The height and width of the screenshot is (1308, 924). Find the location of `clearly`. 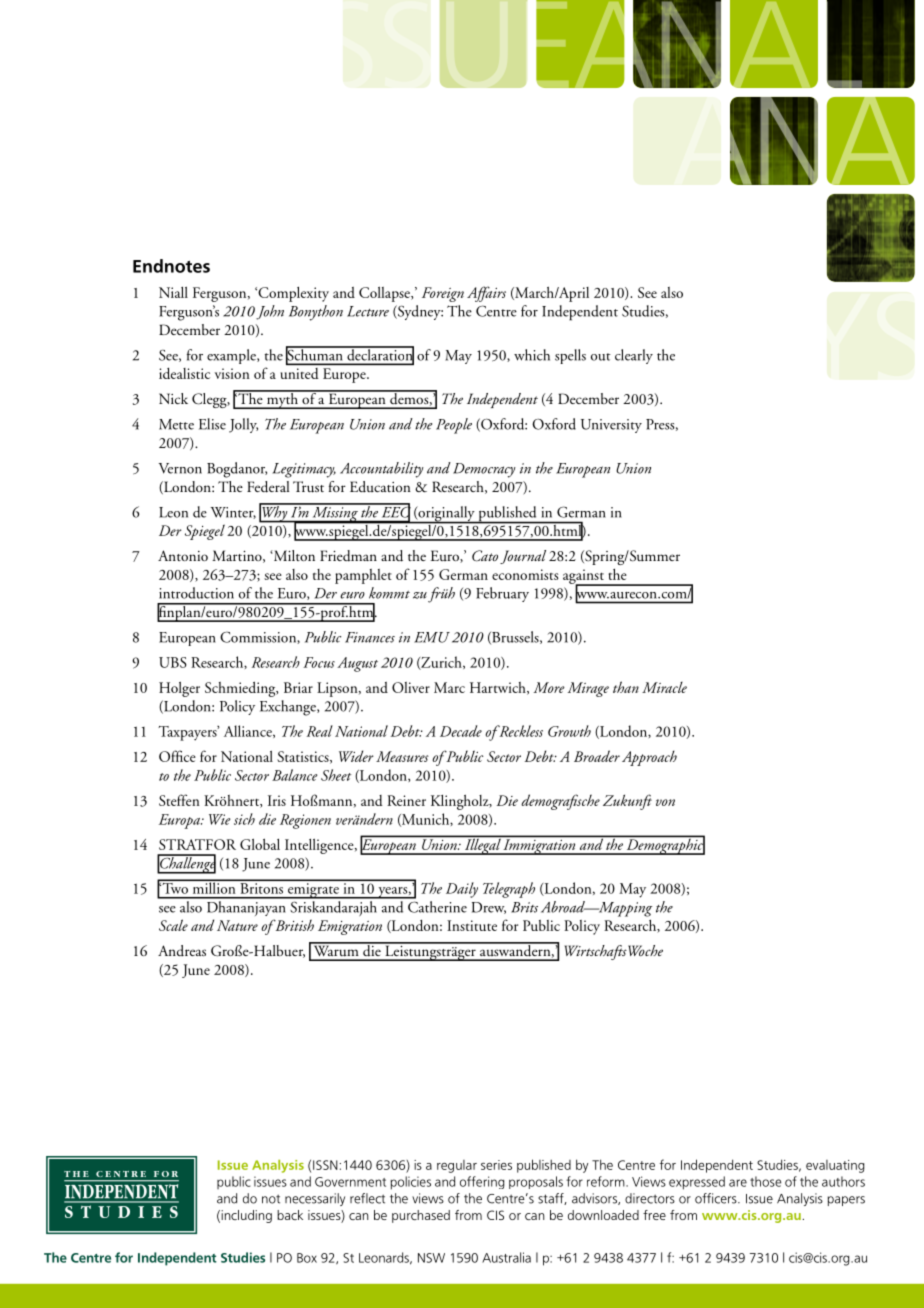

clearly is located at coordinates (634, 356).
